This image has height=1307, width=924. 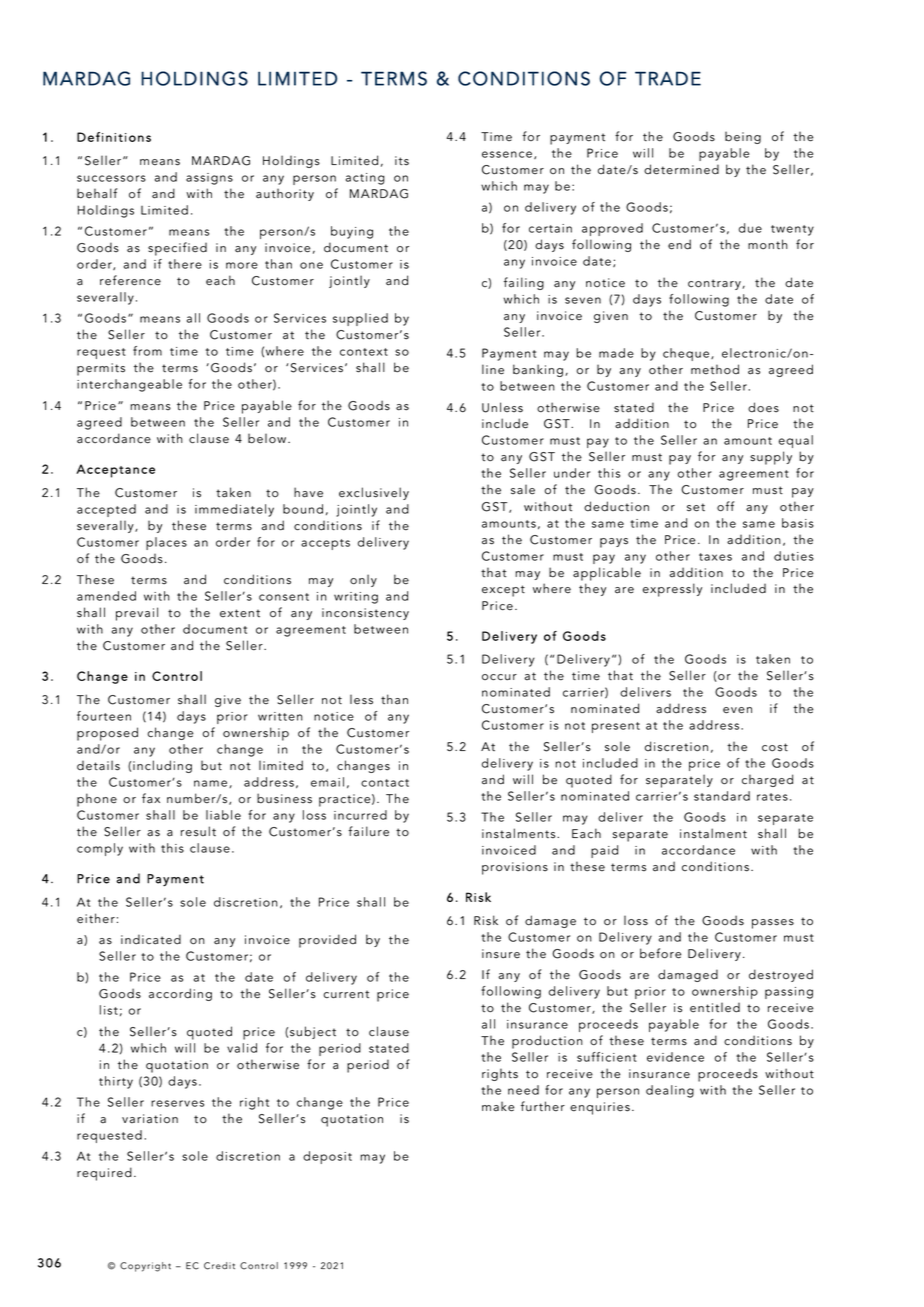 What do you see at coordinates (137, 614) in the image?
I see `prevail` at bounding box center [137, 614].
